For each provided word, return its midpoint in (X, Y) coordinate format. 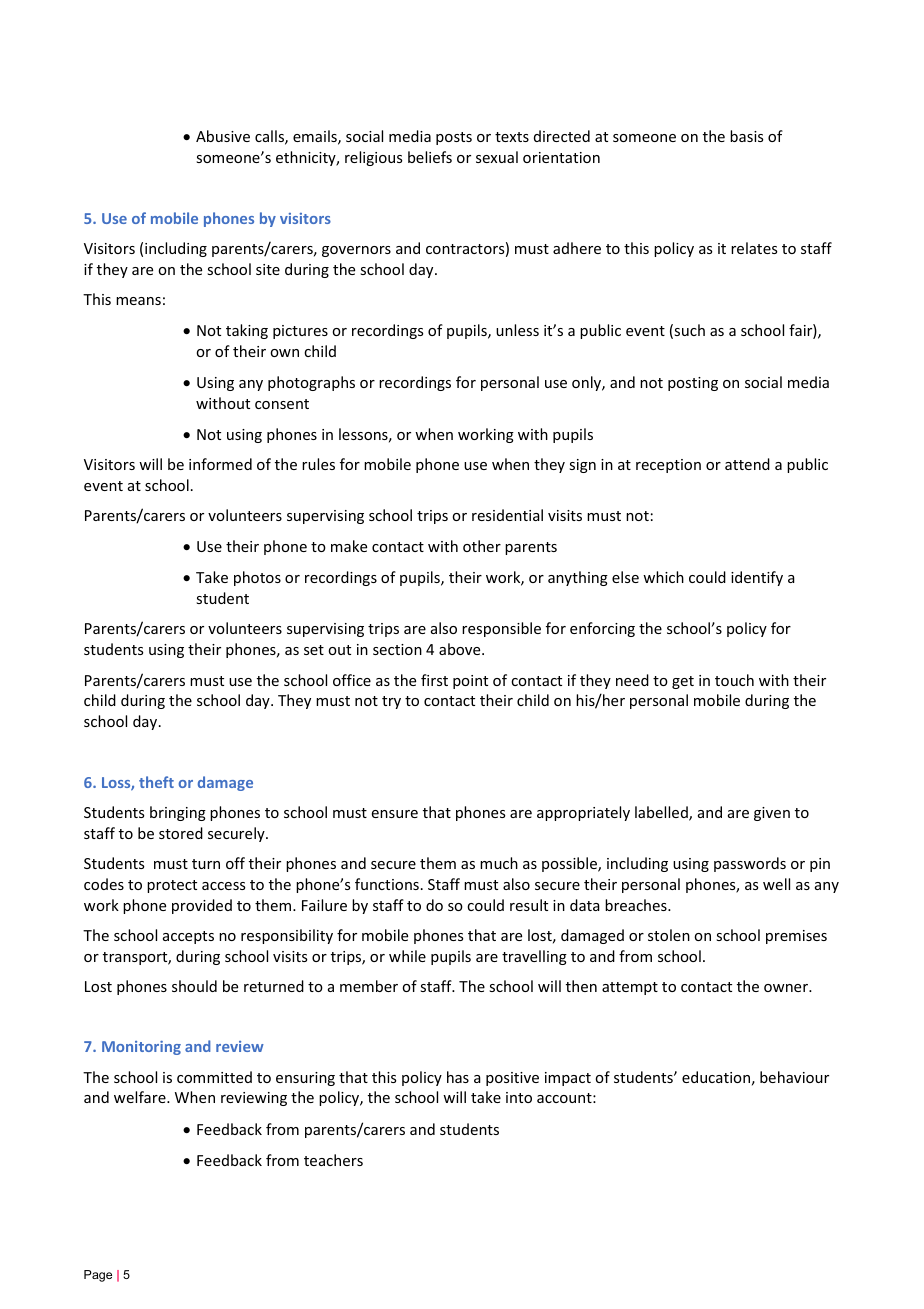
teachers (333, 1160)
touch (734, 680)
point (470, 682)
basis (746, 136)
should (194, 986)
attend (747, 464)
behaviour (794, 1077)
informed (220, 464)
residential (507, 515)
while (407, 956)
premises (796, 937)
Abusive (223, 136)
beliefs (430, 157)
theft (156, 782)
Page (98, 1276)
